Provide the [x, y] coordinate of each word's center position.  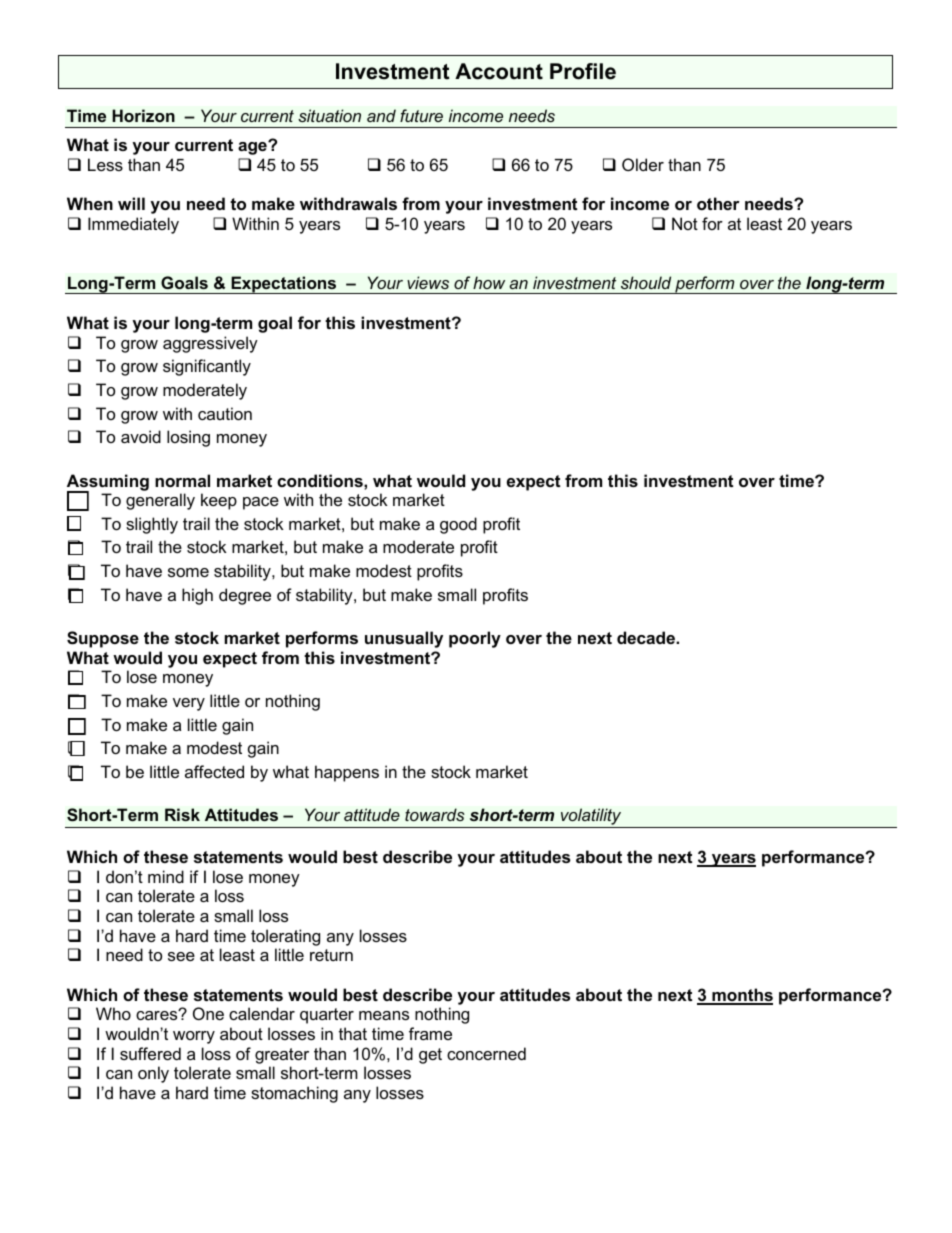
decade [647, 637]
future [421, 115]
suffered [150, 1053]
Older [643, 164]
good [458, 525]
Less [105, 164]
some [188, 572]
